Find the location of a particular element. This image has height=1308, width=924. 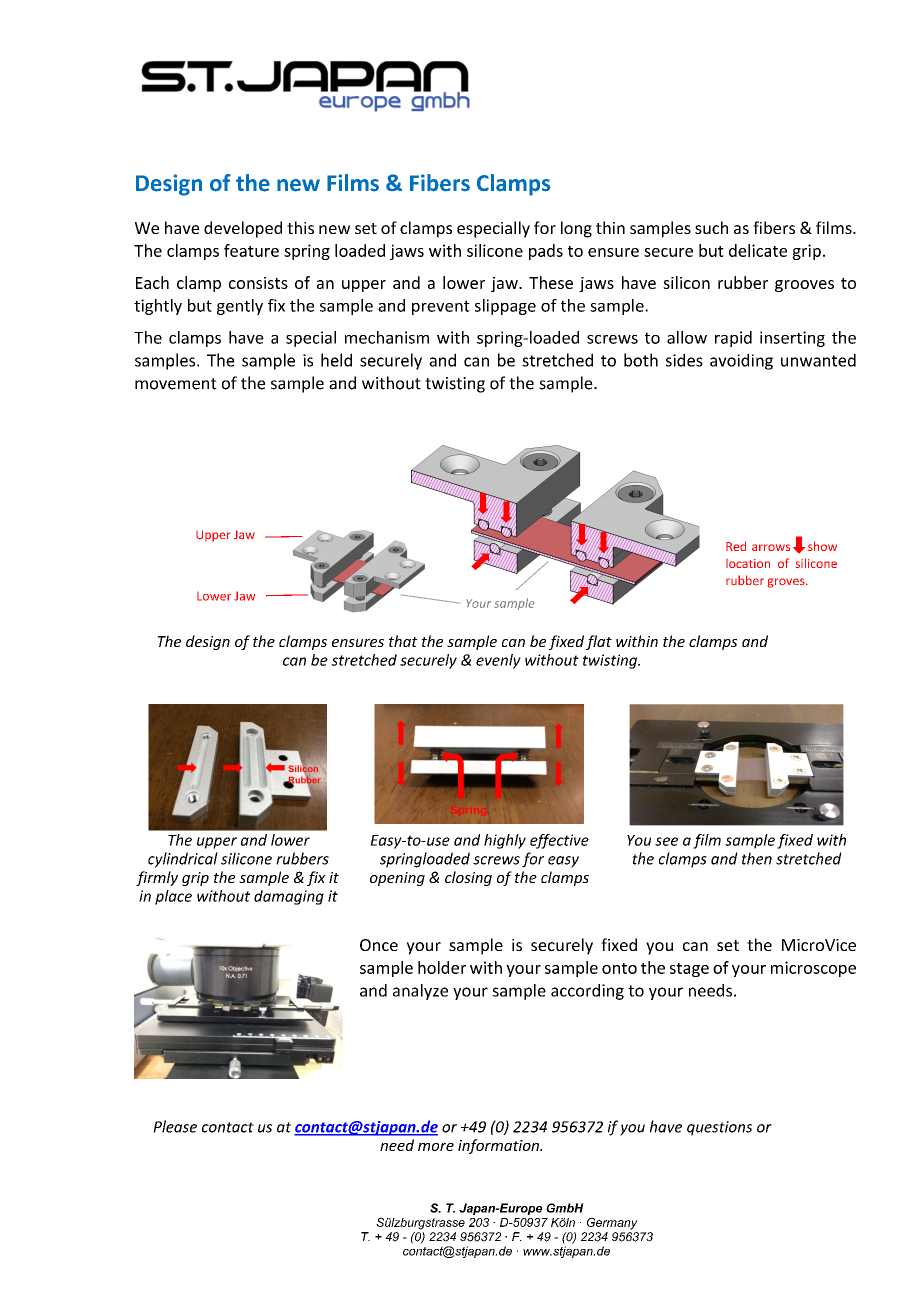

movement is located at coordinates (176, 384).
